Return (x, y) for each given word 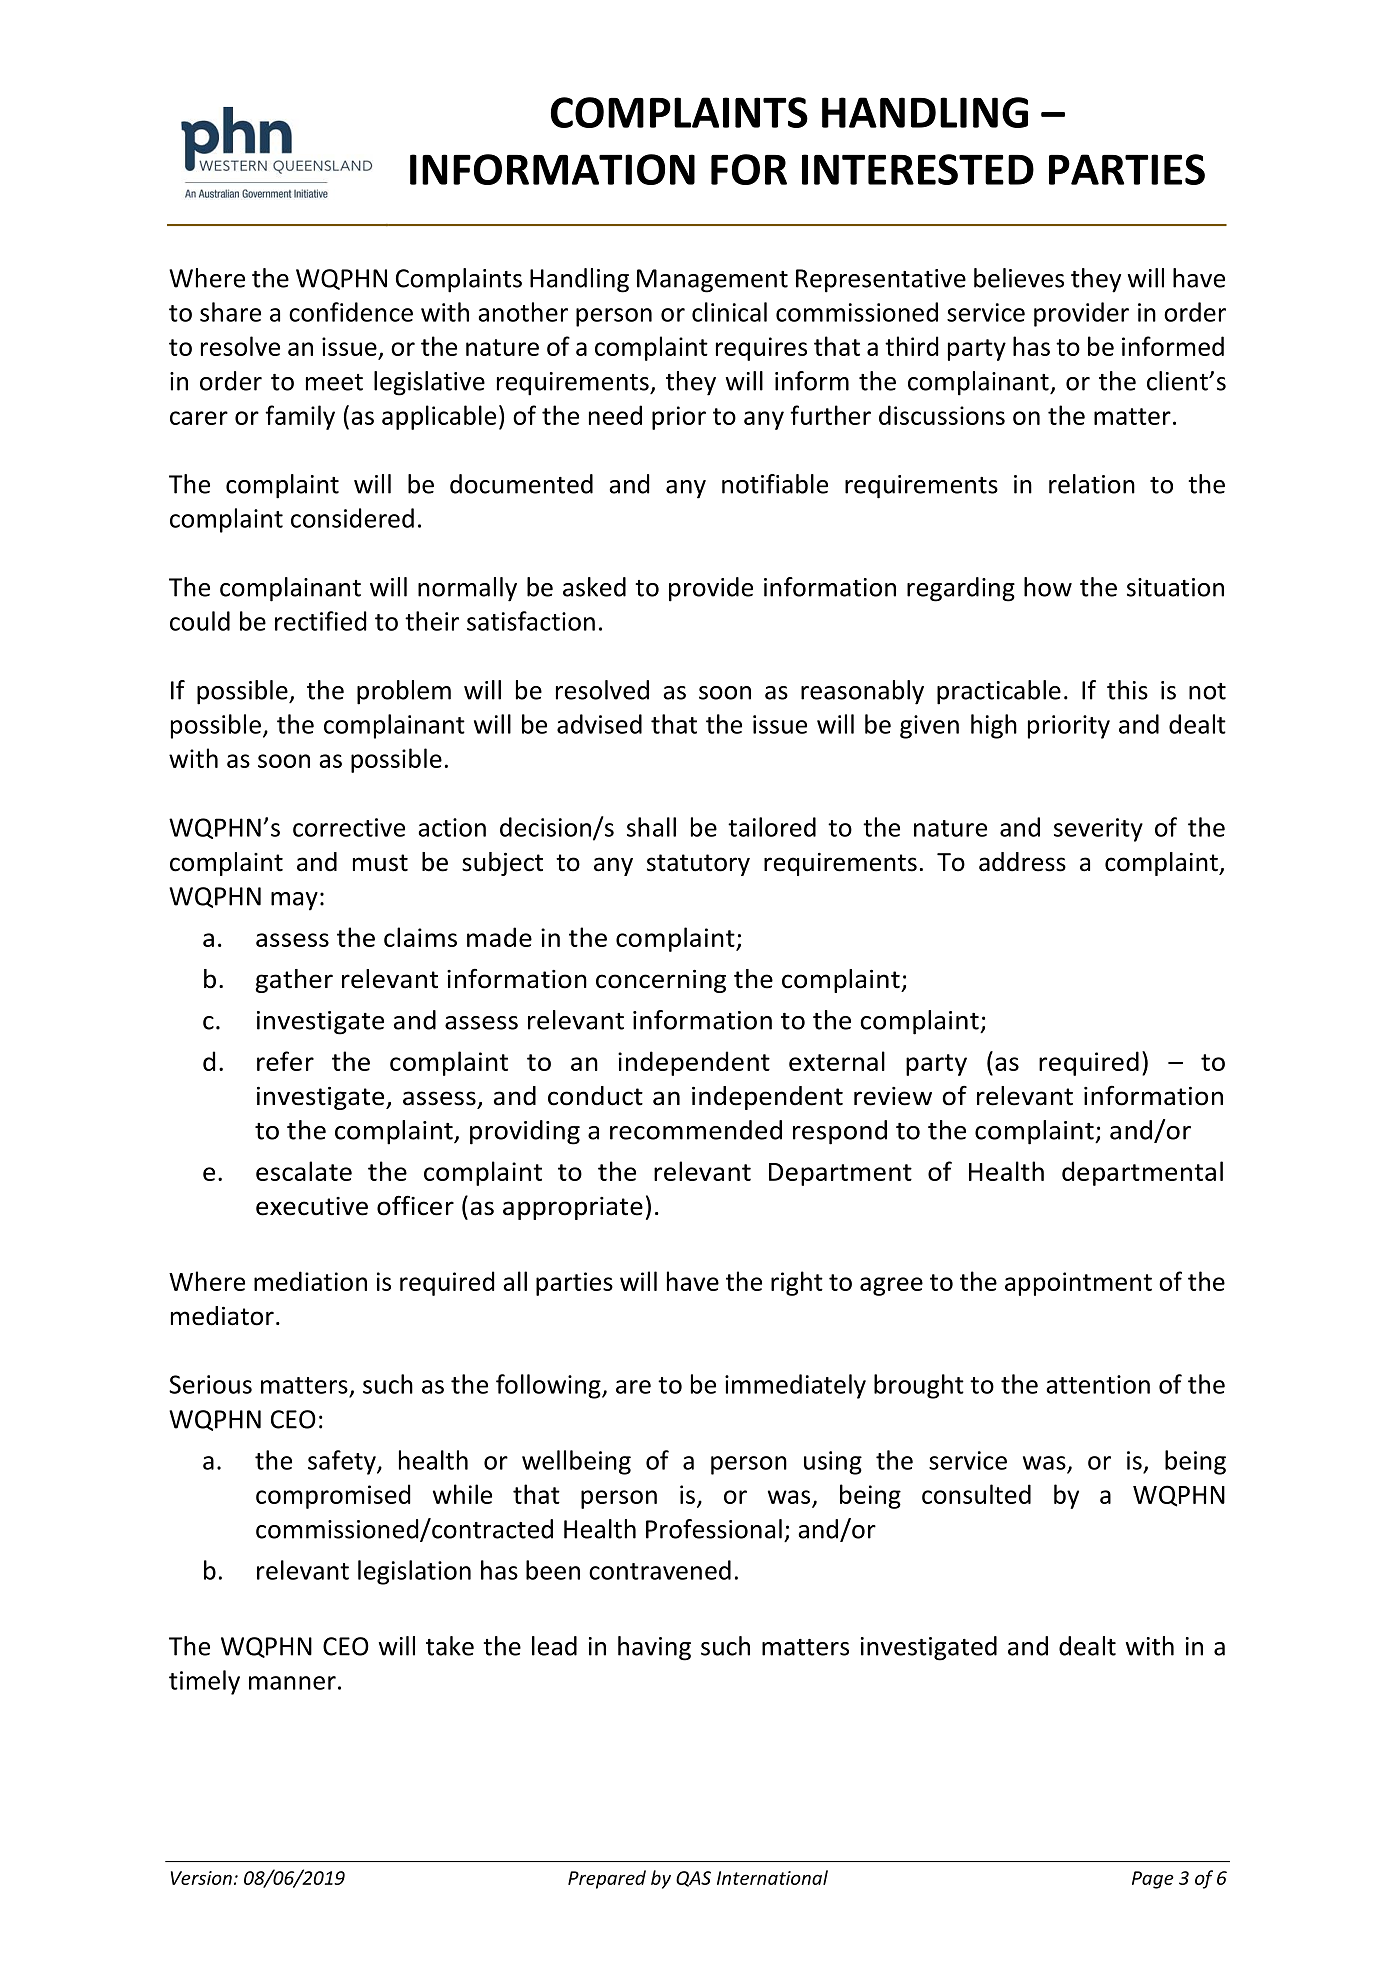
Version (201, 1878)
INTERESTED (918, 169)
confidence (351, 312)
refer (285, 1061)
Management (712, 281)
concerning (661, 981)
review (893, 1096)
